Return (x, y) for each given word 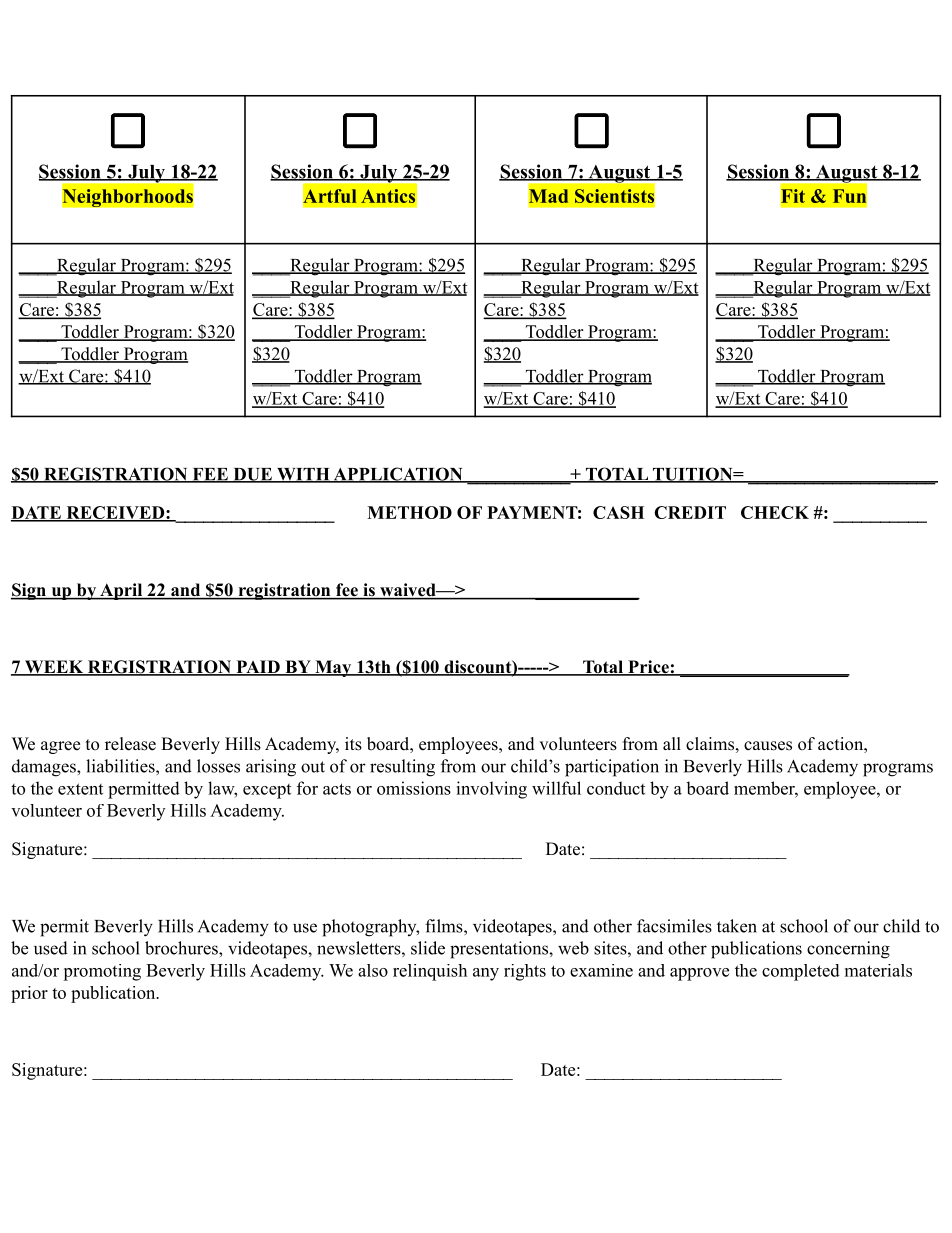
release (130, 744)
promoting (102, 972)
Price (648, 668)
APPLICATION (398, 475)
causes (768, 746)
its (353, 744)
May (333, 668)
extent (80, 789)
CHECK (775, 512)
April (121, 591)
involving (491, 790)
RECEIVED (115, 514)
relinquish (430, 972)
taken (737, 926)
